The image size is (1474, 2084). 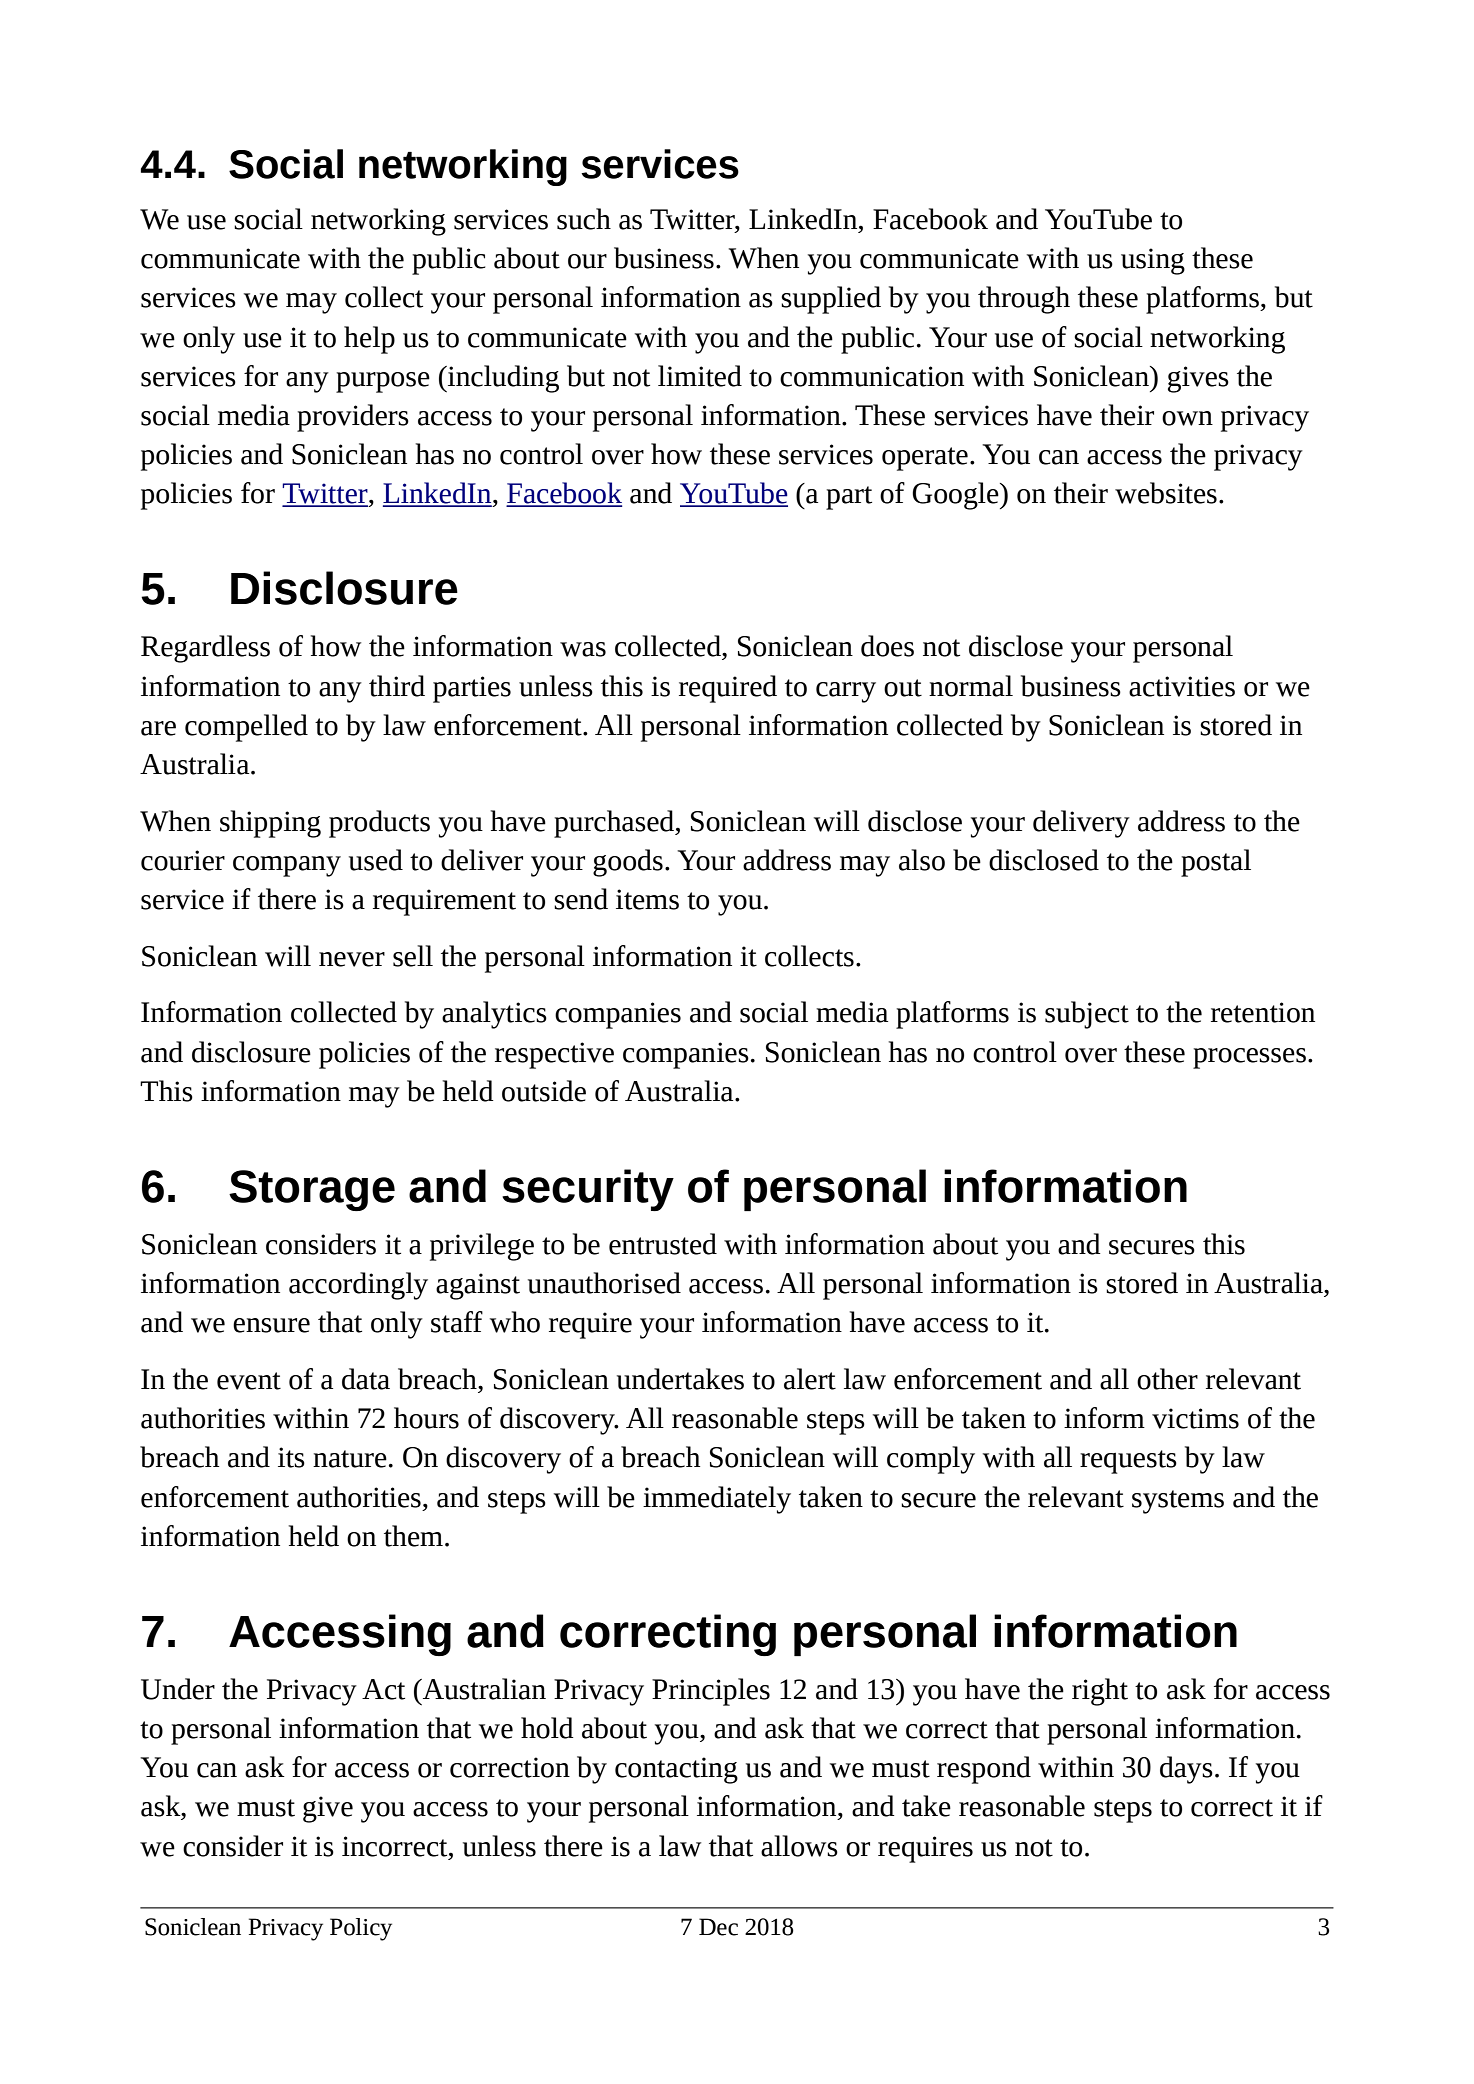 I want to click on websites, so click(x=1166, y=493).
